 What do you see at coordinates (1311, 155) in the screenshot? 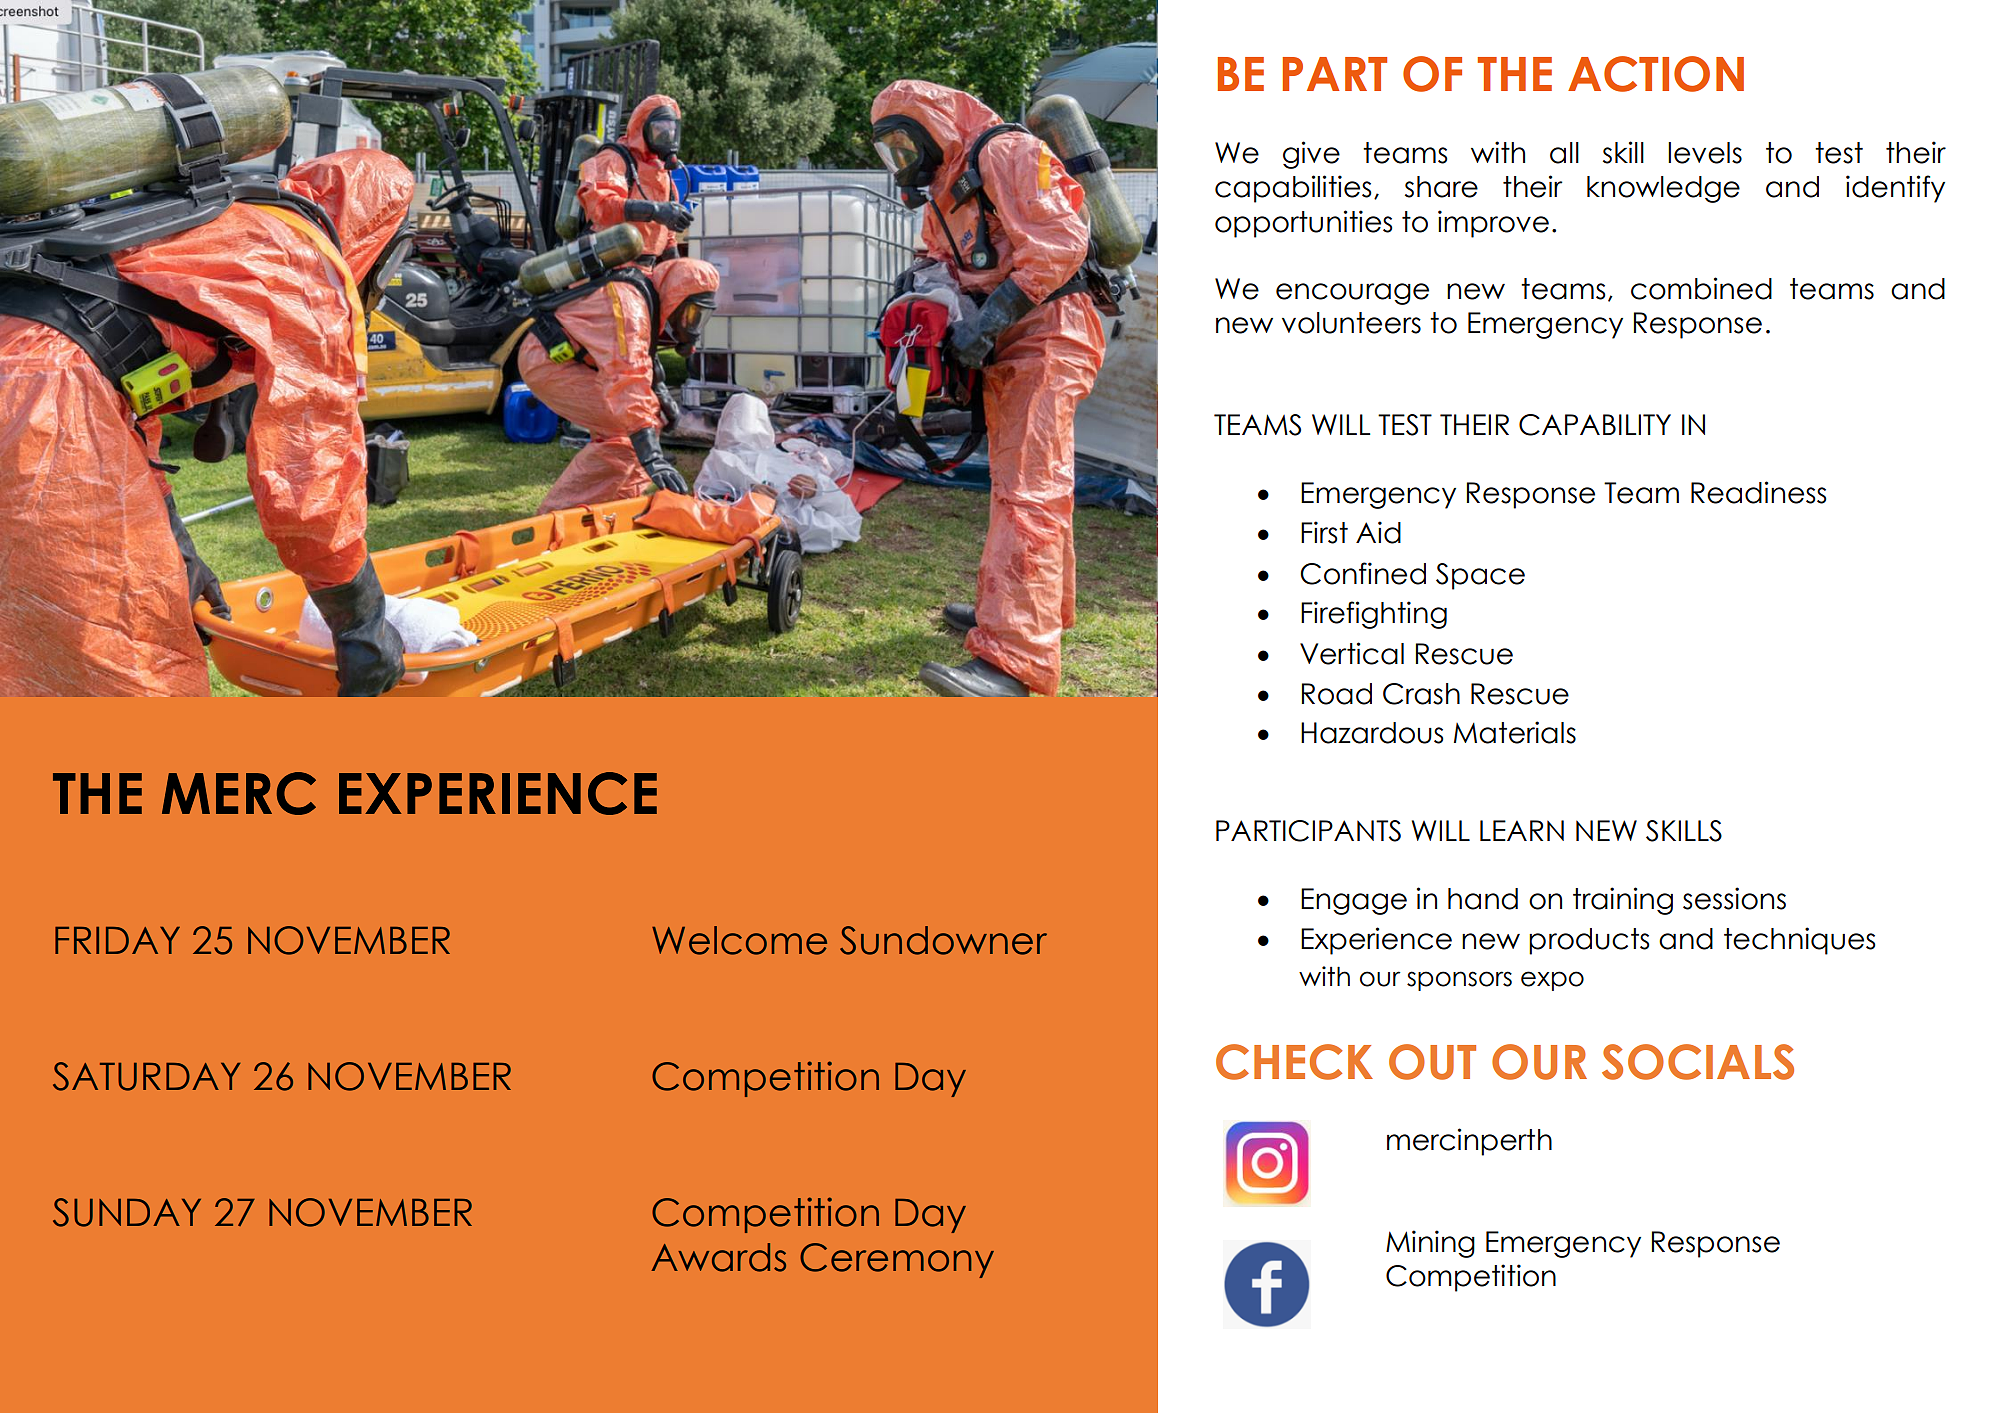
I see `give` at bounding box center [1311, 155].
